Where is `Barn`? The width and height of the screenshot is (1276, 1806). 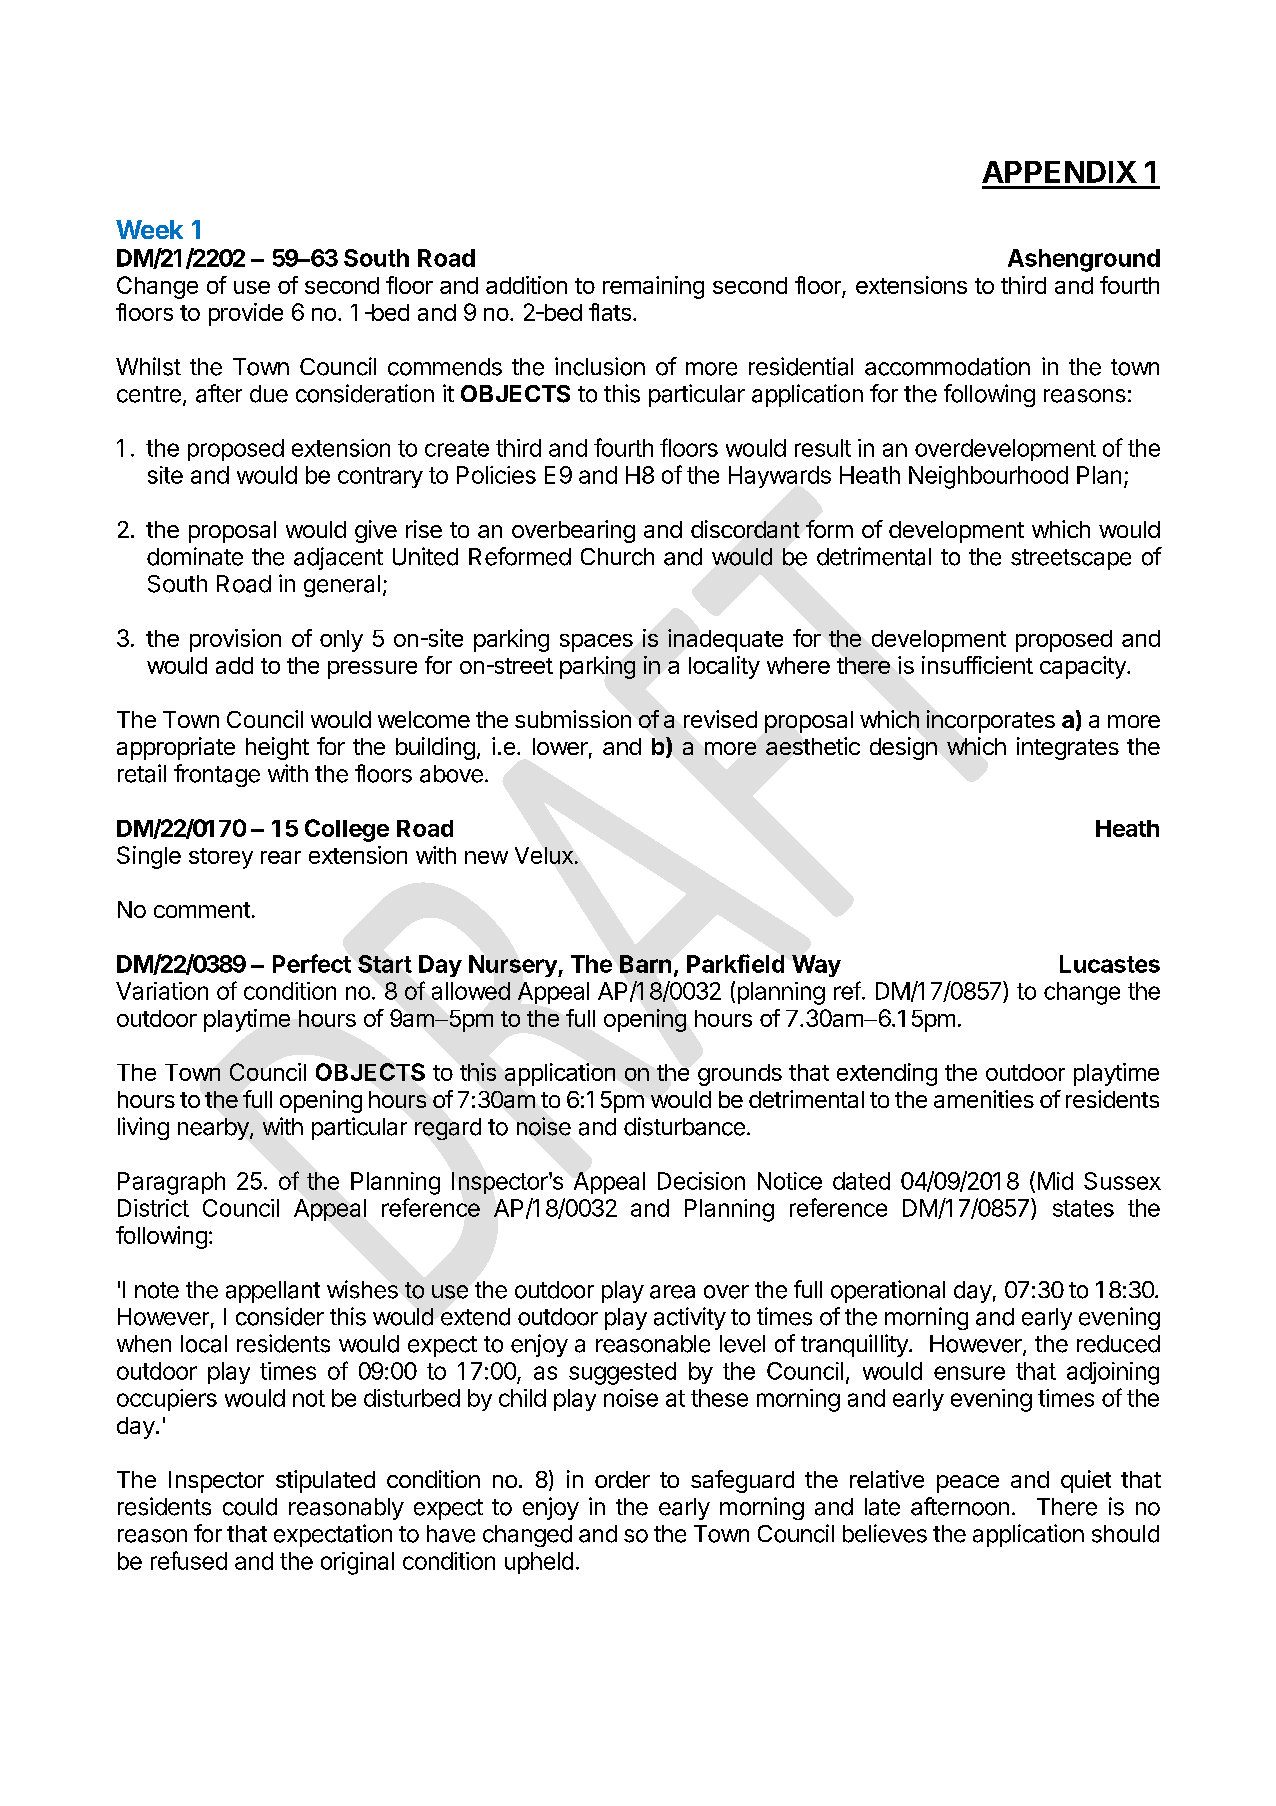 Barn is located at coordinates (645, 964).
